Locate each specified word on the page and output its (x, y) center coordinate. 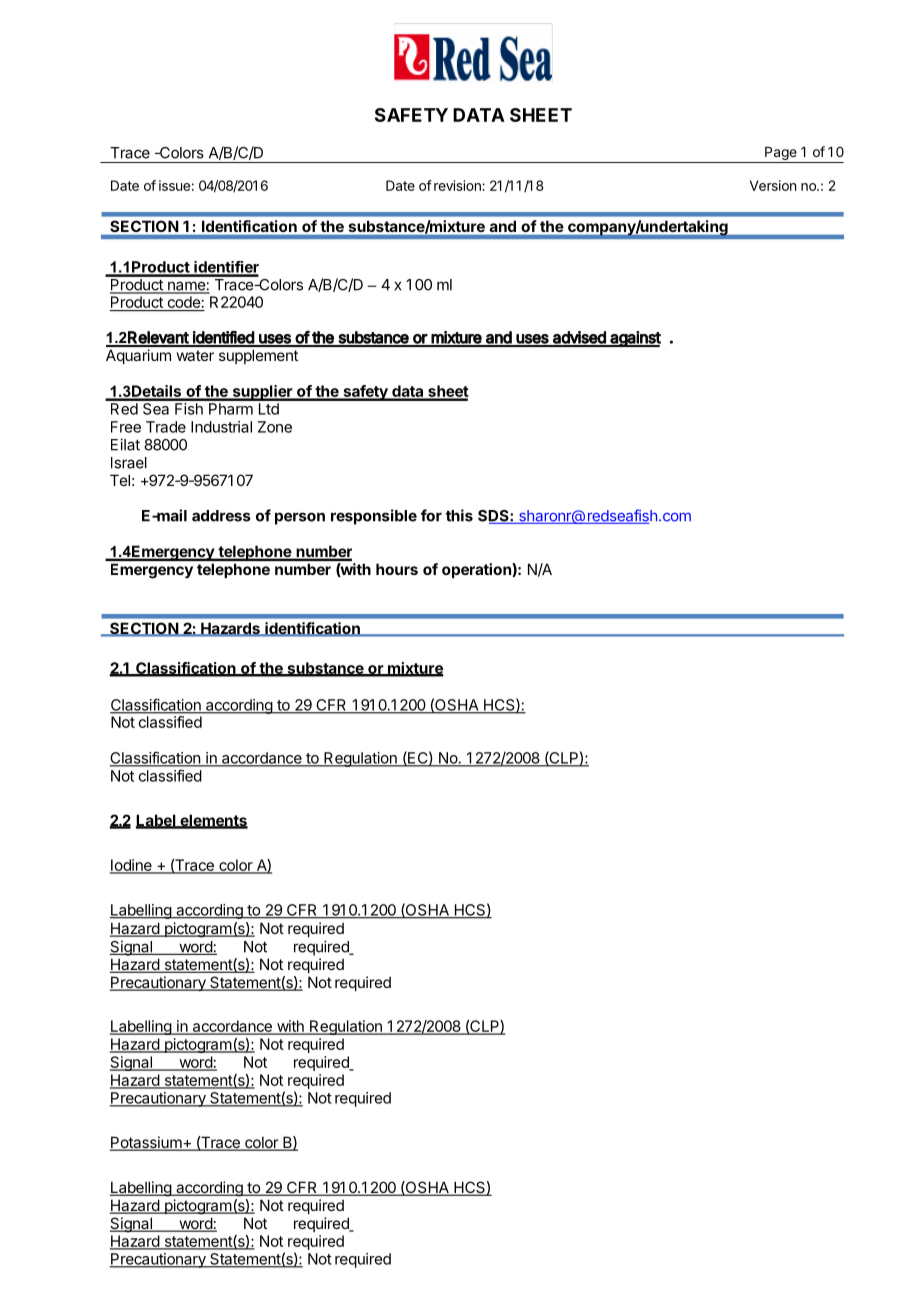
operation (477, 570)
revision (458, 185)
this (459, 515)
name (186, 287)
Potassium (146, 1143)
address (221, 516)
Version (773, 185)
